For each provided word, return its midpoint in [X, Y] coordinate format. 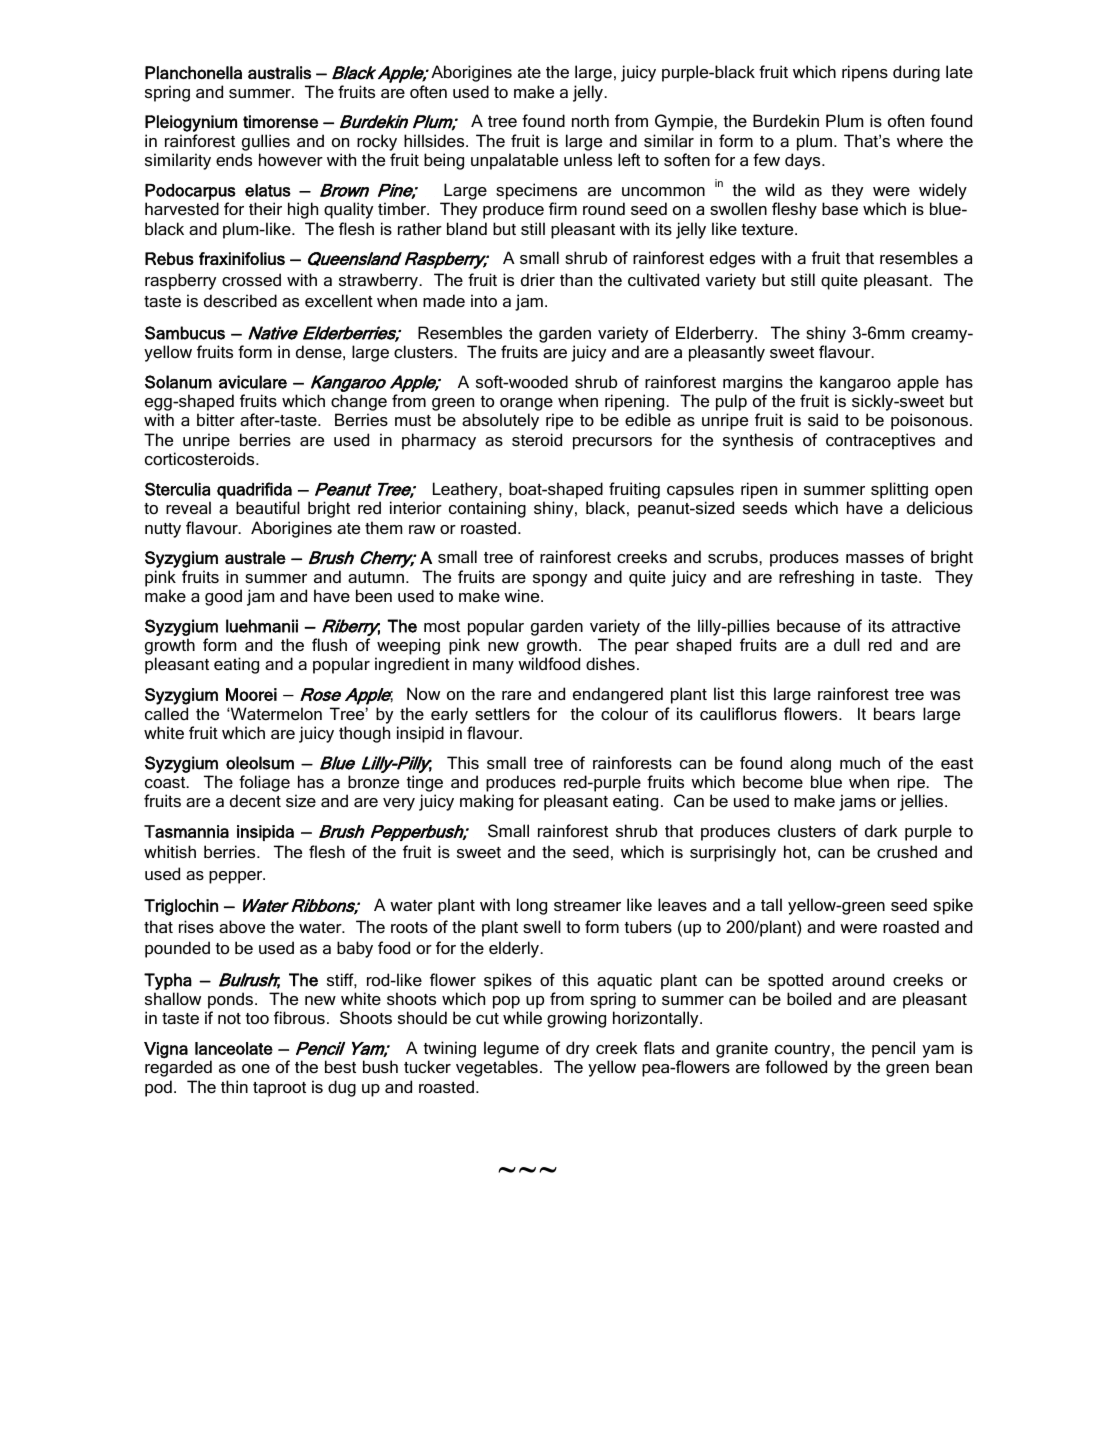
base [840, 208]
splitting [899, 490]
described [240, 300]
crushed [907, 851]
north [590, 120]
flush [329, 644]
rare [516, 695]
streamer [587, 905]
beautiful [268, 507]
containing [487, 509]
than [576, 279]
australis [279, 73]
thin [234, 1086]
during [916, 73]
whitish [170, 851]
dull [847, 644]
